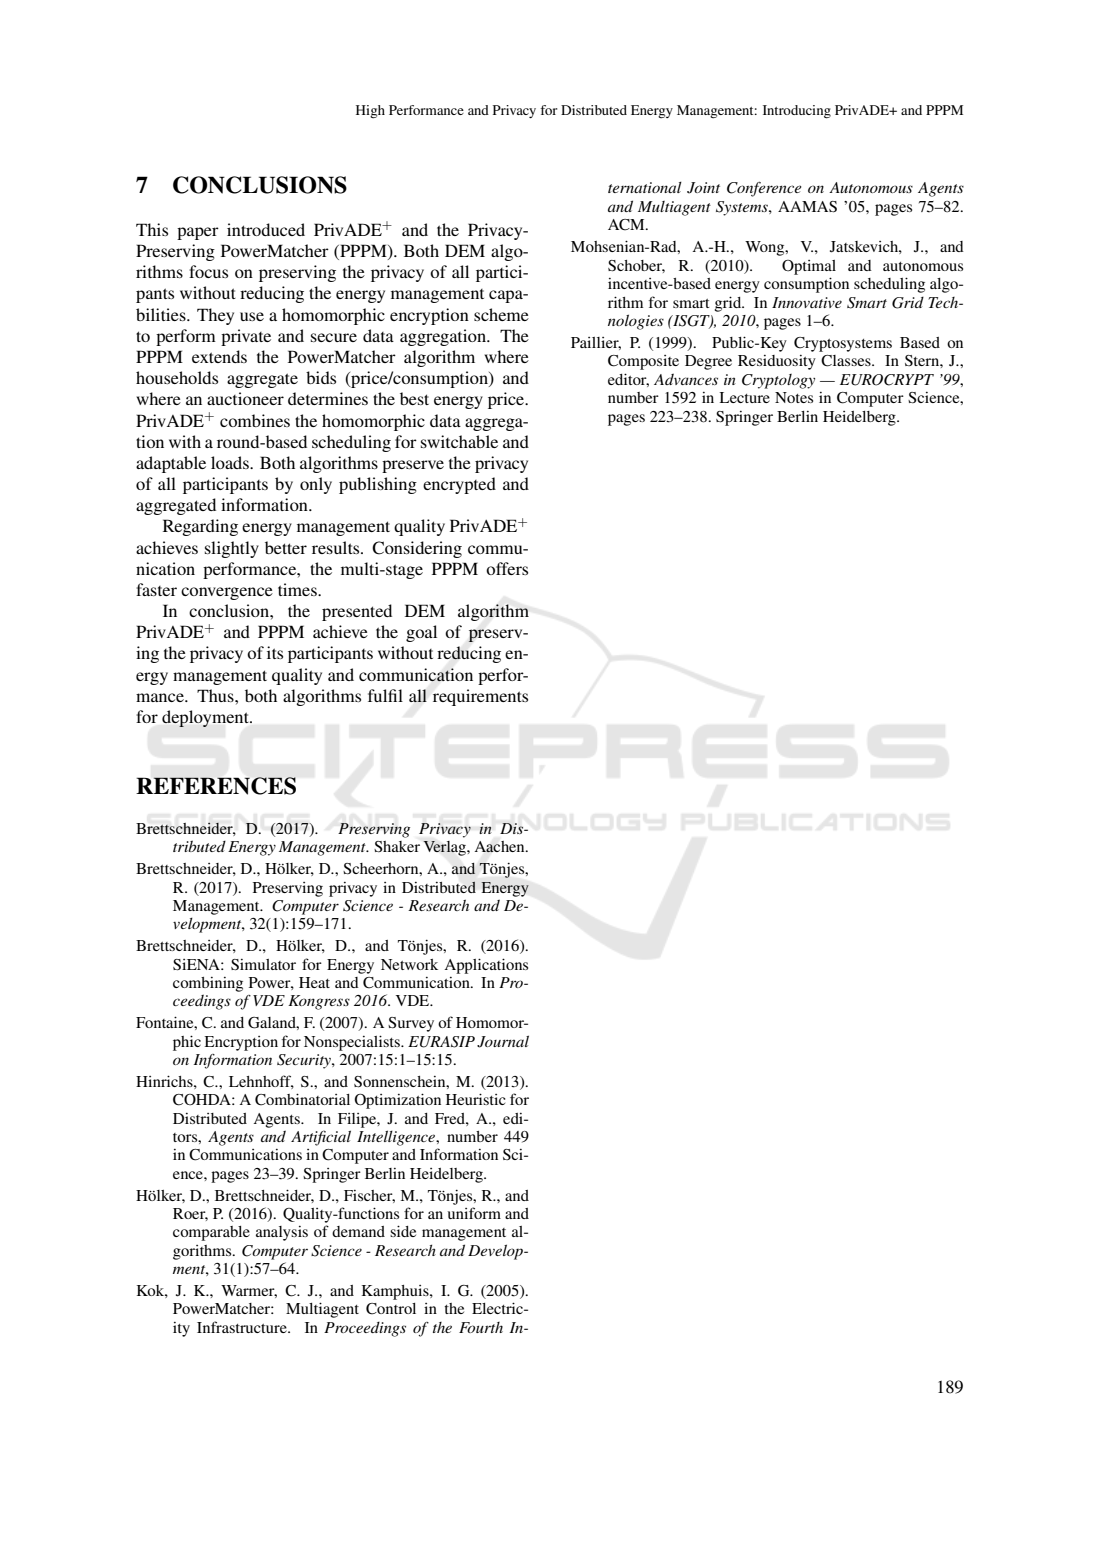 This page has width=1100, height=1556. I want to click on Fourth, so click(481, 1327).
